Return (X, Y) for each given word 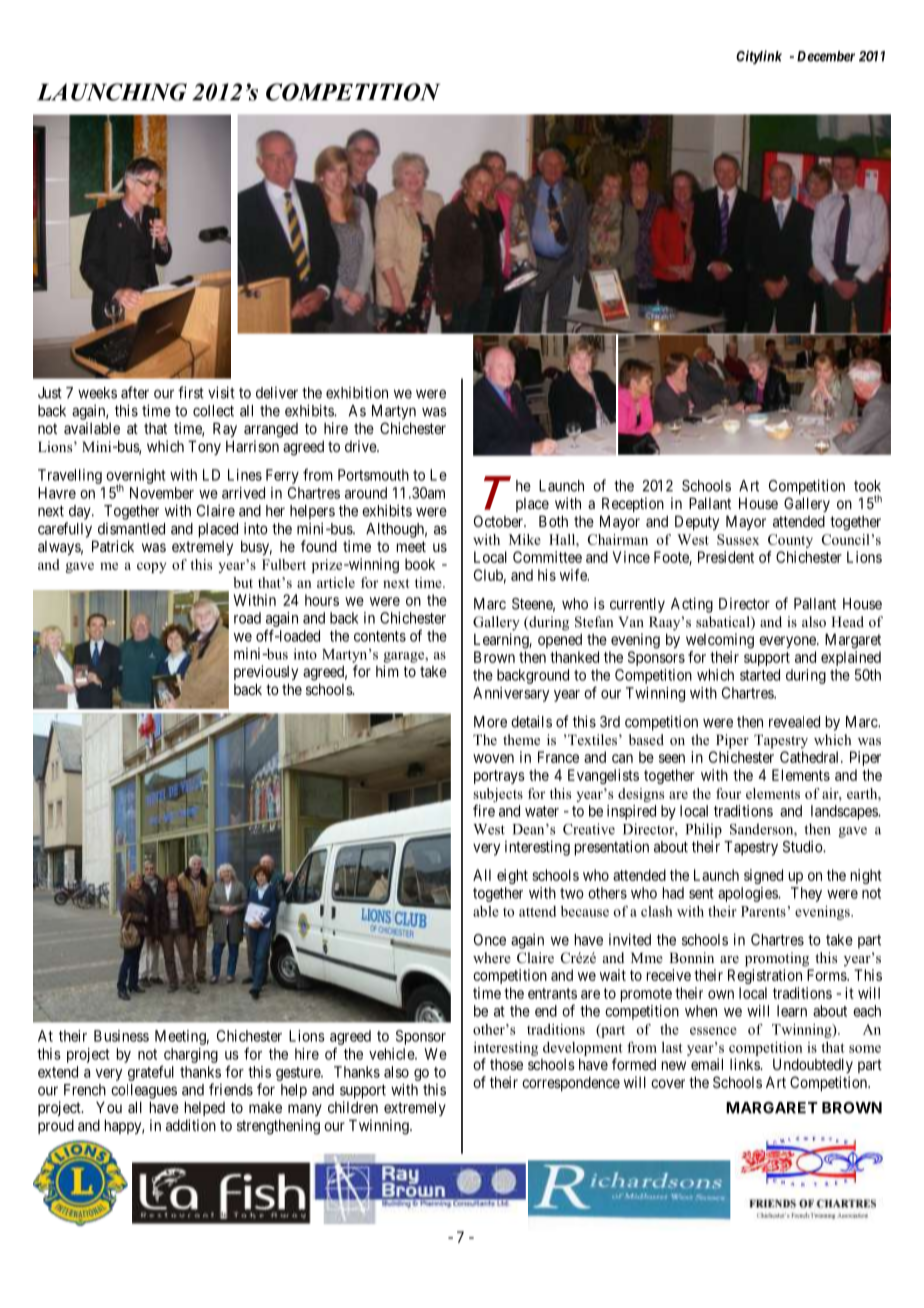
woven (493, 758)
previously (266, 672)
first (191, 392)
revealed (794, 722)
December (826, 56)
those (506, 1064)
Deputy (697, 522)
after (135, 392)
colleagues (144, 1091)
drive (361, 446)
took (867, 486)
